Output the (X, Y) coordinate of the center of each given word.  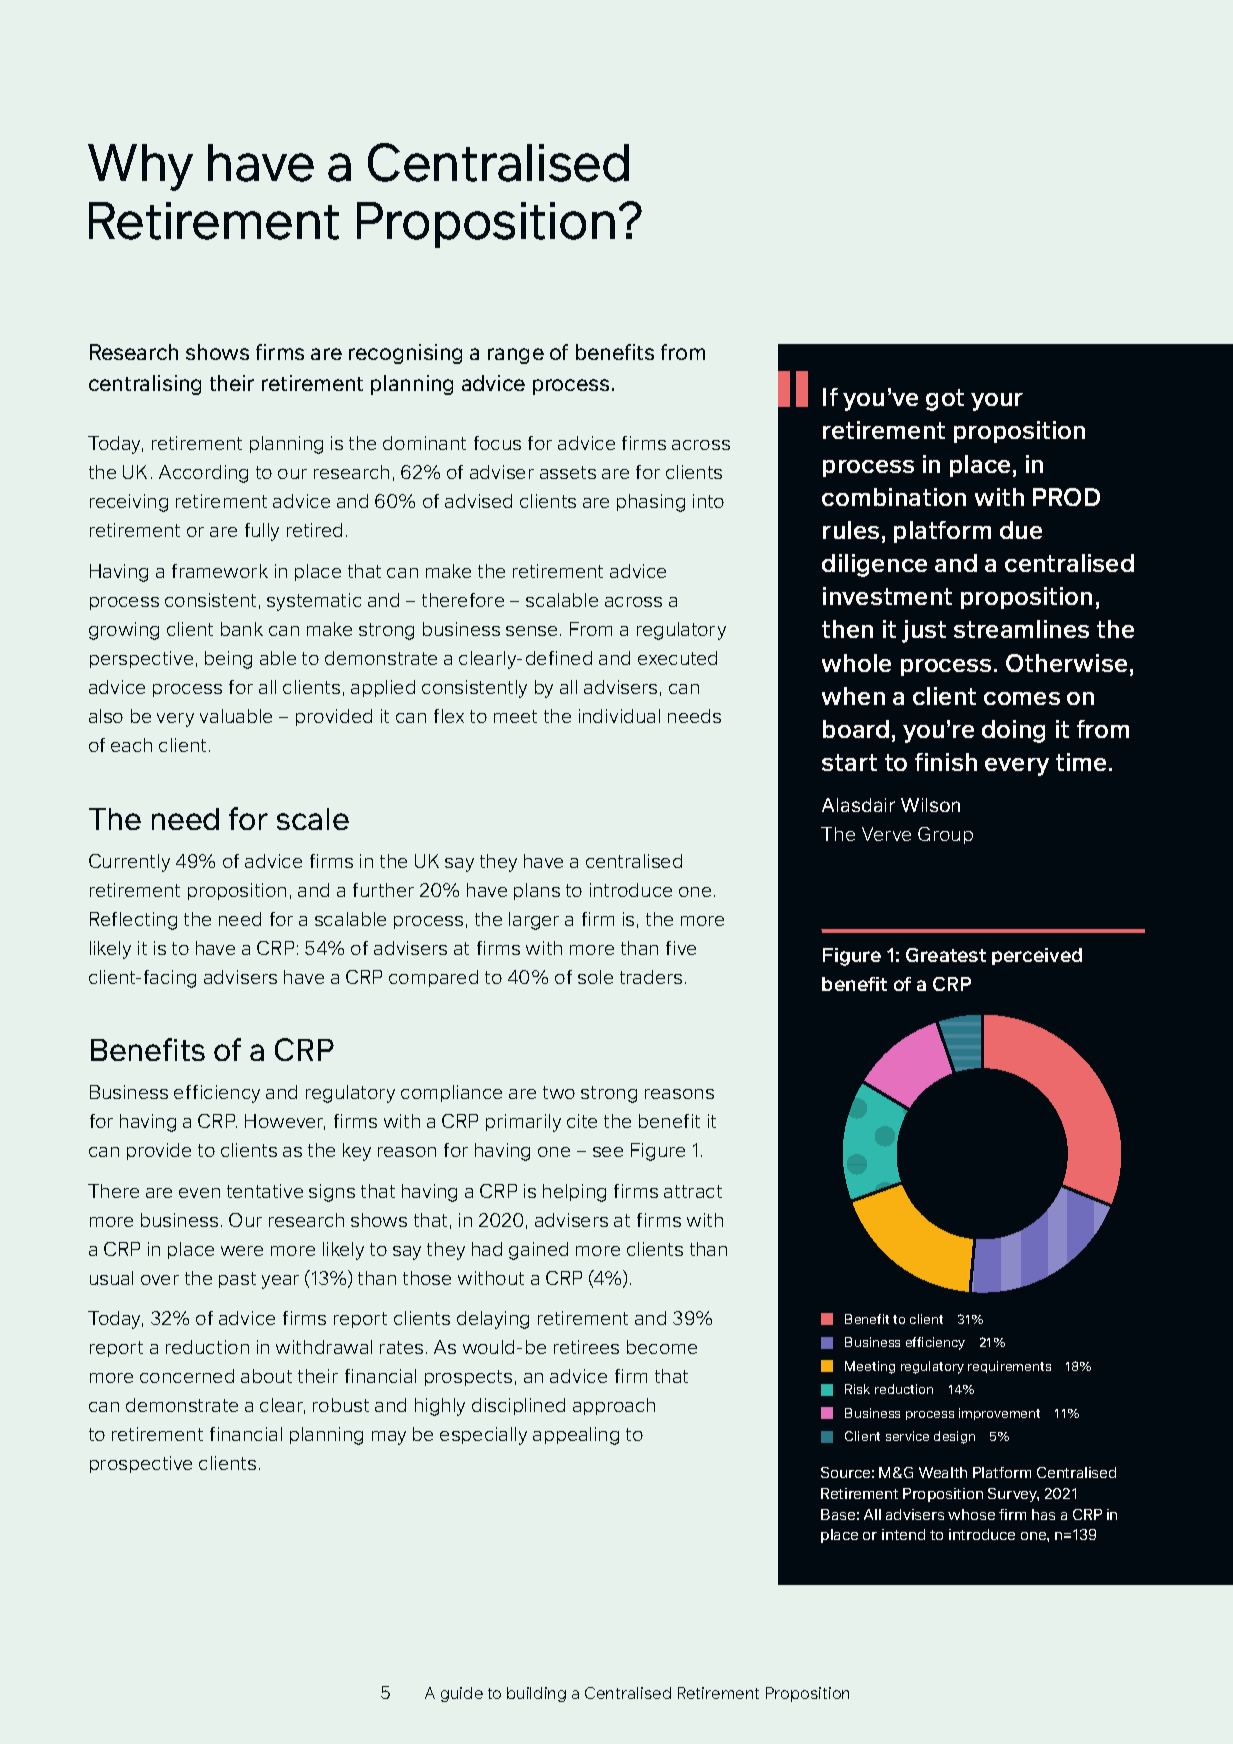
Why (140, 167)
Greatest (946, 955)
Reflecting (133, 921)
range (516, 356)
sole (595, 977)
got (945, 400)
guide (462, 1694)
